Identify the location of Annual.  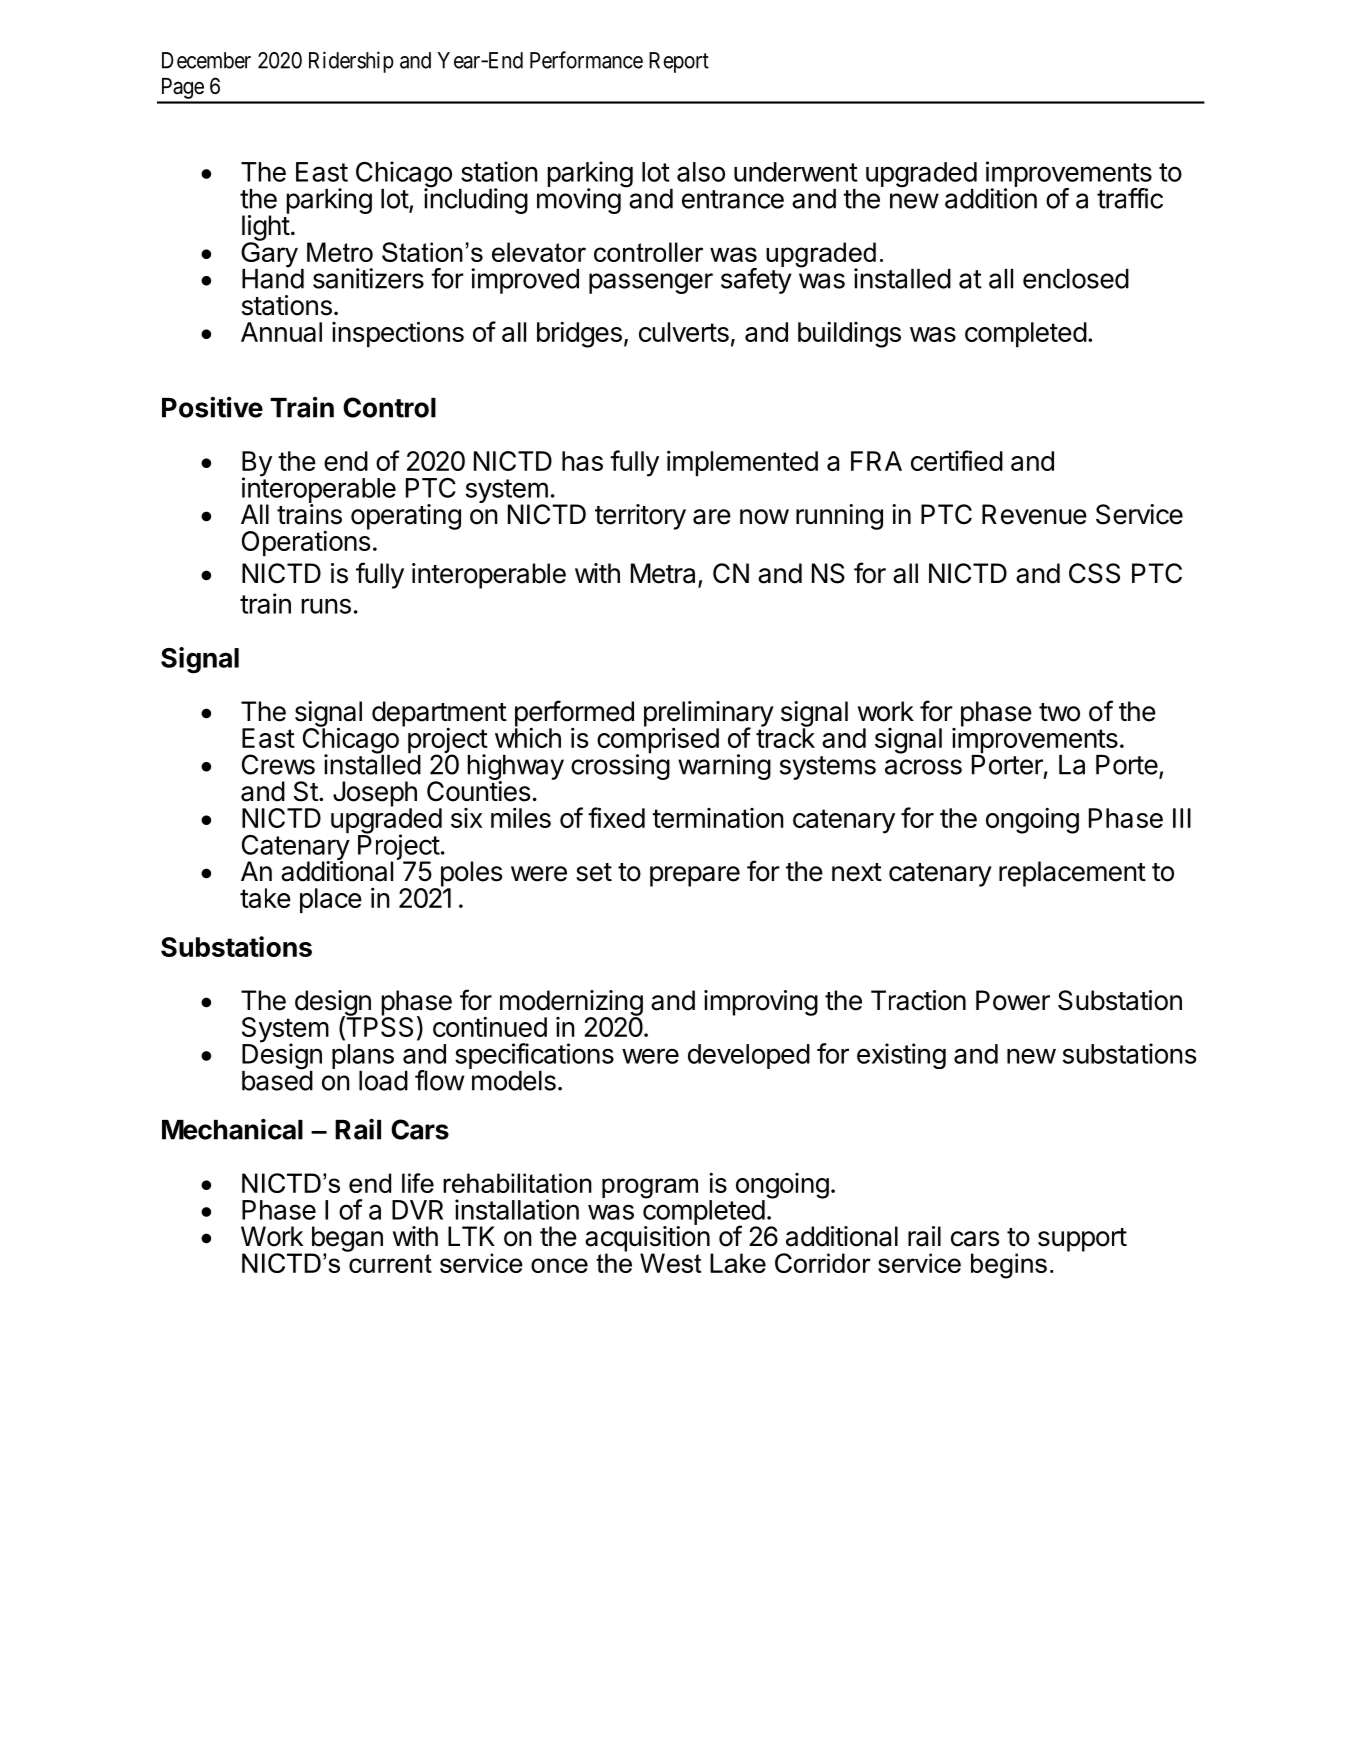
(281, 332).
